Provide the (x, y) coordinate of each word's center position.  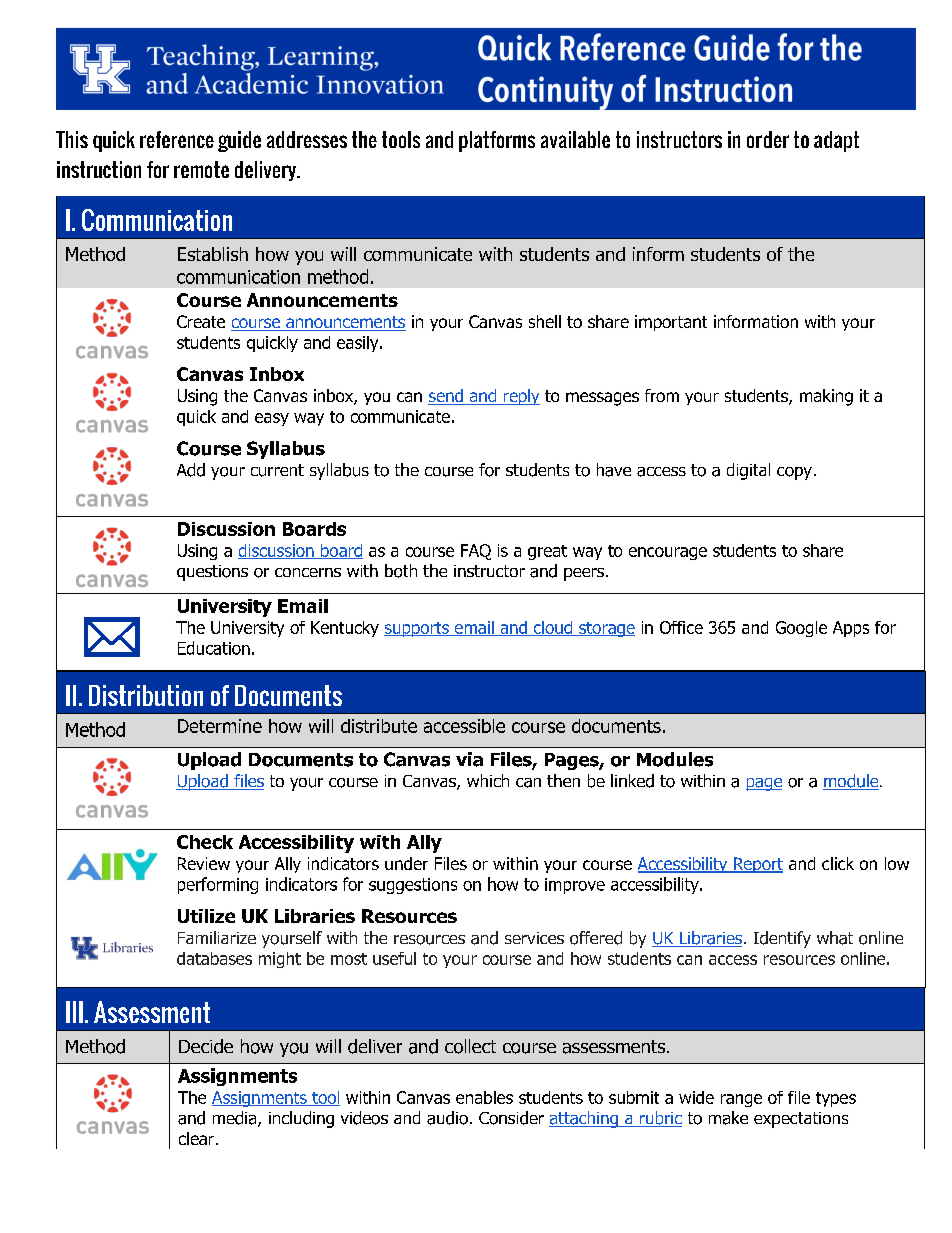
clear (196, 1138)
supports (417, 629)
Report (757, 865)
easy (272, 419)
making (826, 397)
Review (204, 863)
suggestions (413, 886)
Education (214, 648)
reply (520, 397)
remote (201, 169)
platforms (497, 141)
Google (801, 629)
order (768, 139)
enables (484, 1097)
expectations (801, 1120)
